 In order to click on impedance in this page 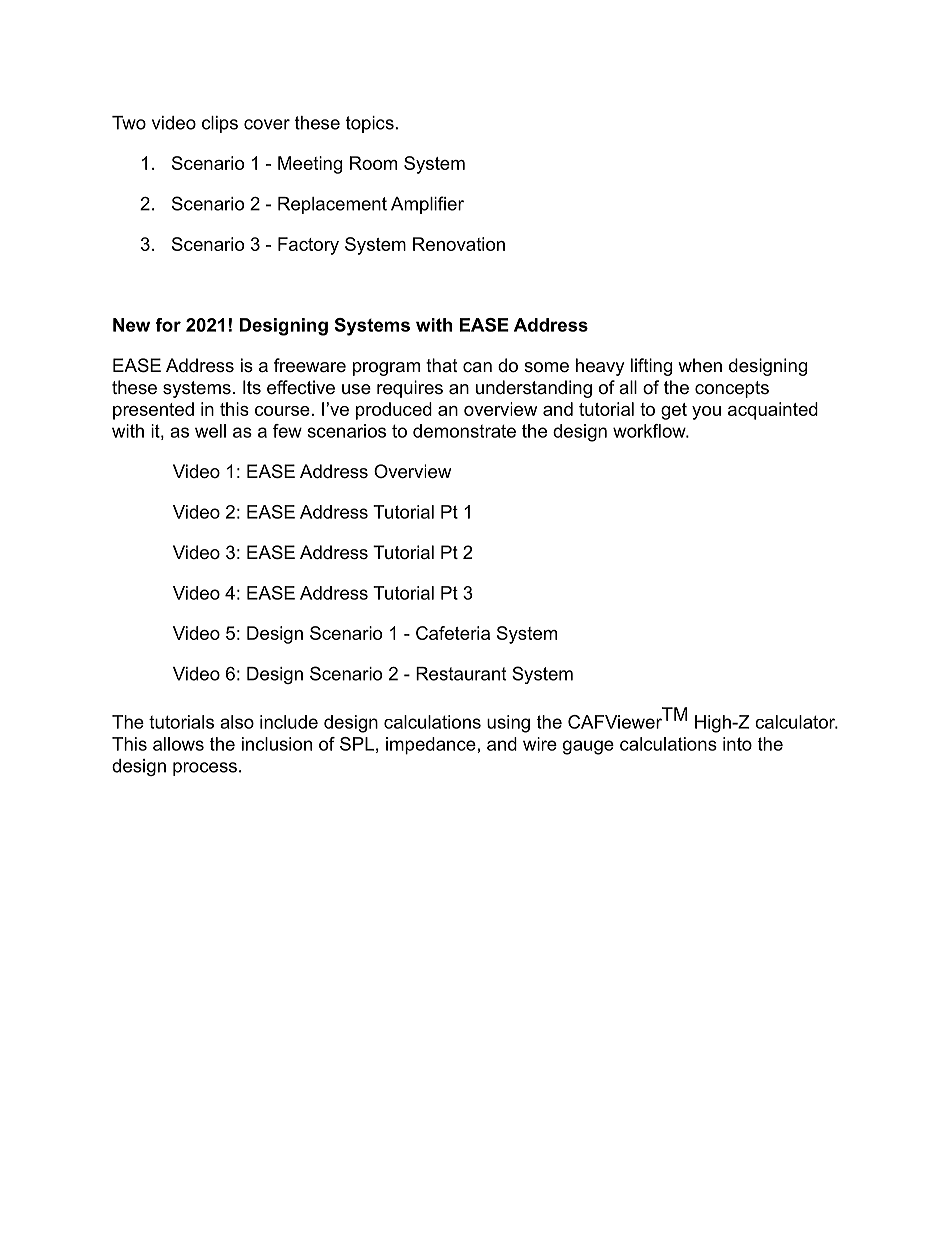, I will do `click(431, 746)`.
